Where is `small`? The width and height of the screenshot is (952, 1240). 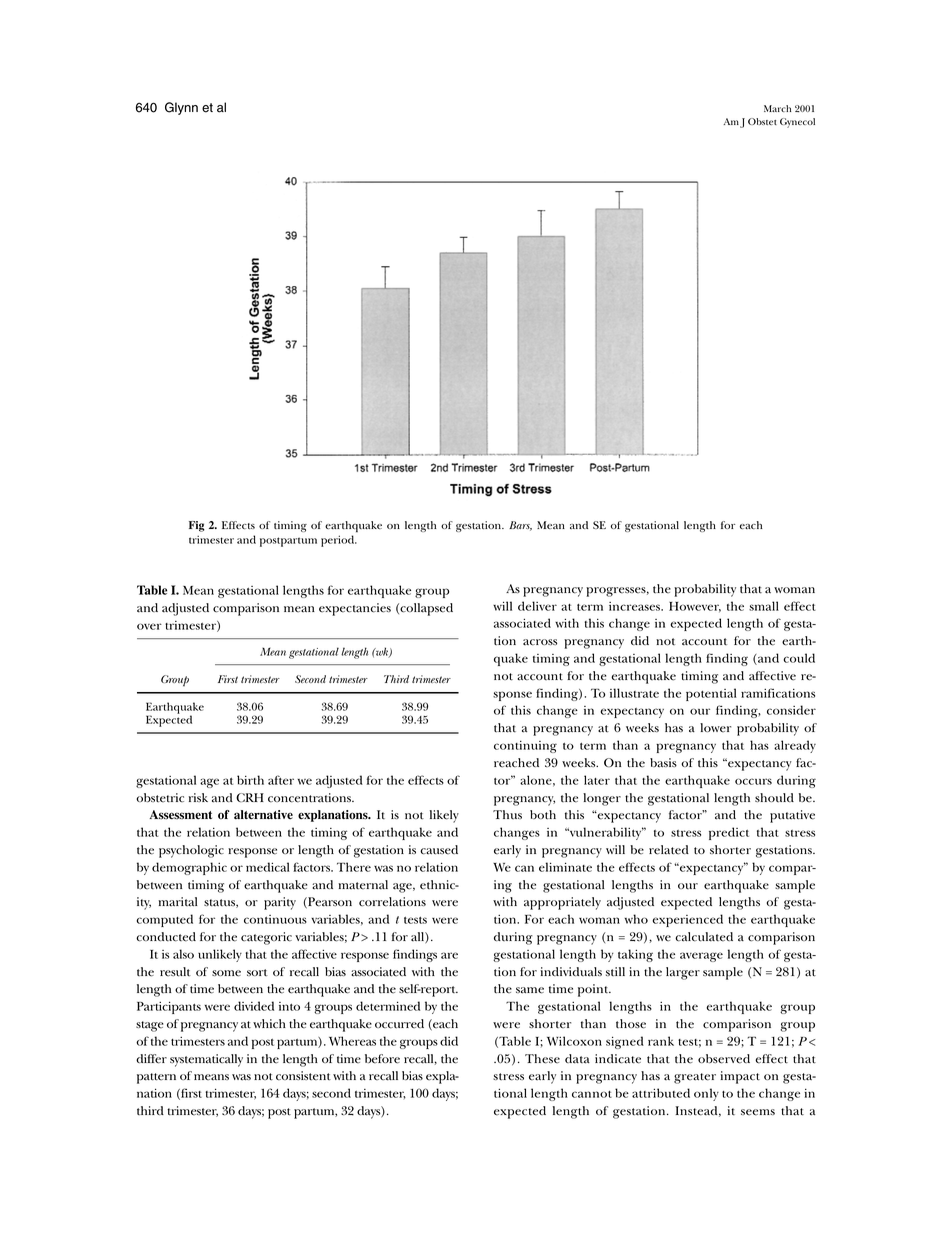
small is located at coordinates (764, 606).
